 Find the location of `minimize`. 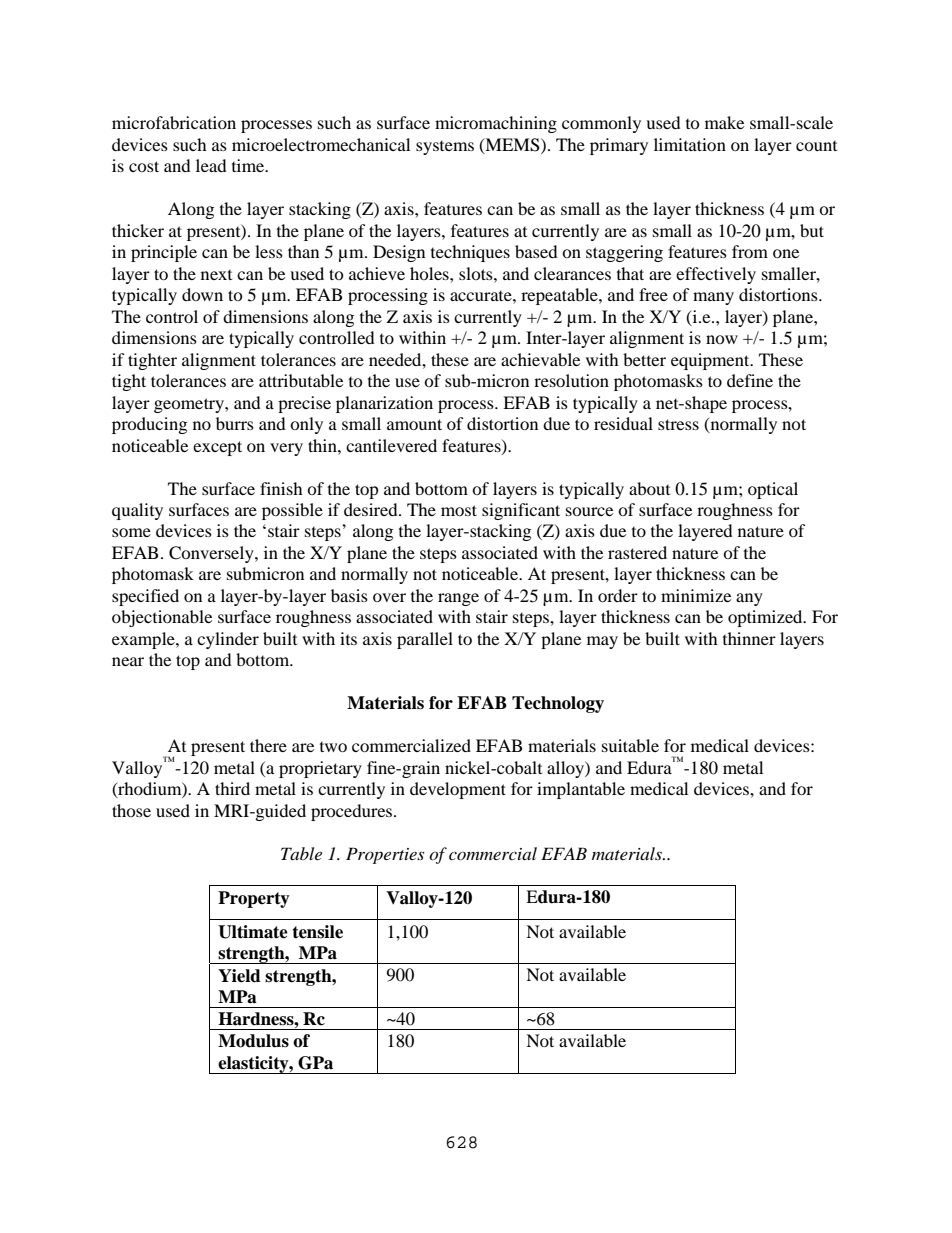

minimize is located at coordinates (696, 595).
